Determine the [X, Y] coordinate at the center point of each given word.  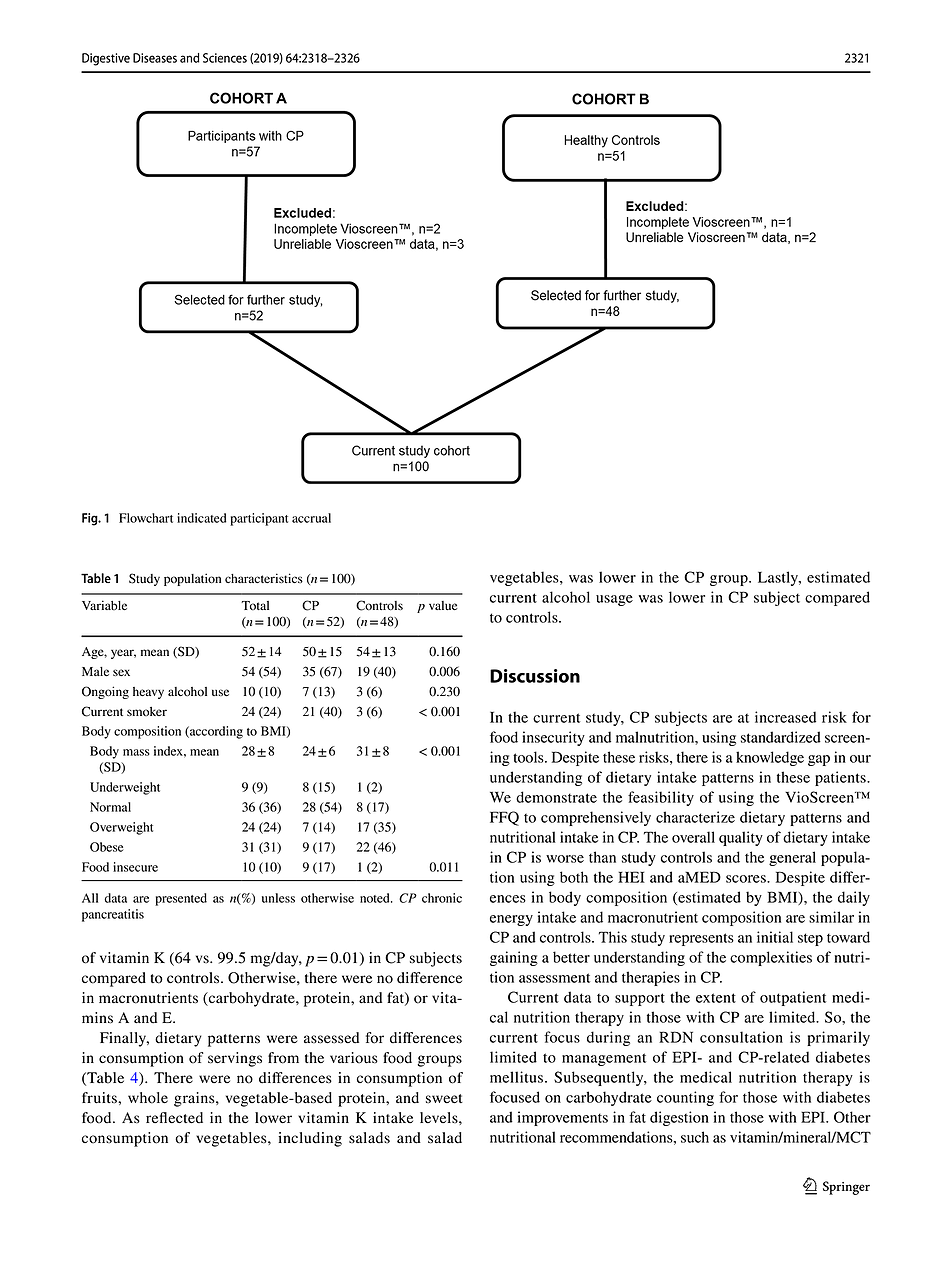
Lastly [779, 578]
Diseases [155, 58]
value [443, 605]
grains [195, 1099]
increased [785, 717]
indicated [202, 518]
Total [255, 606]
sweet [444, 1099]
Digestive [106, 59]
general [792, 858]
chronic [442, 898]
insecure [135, 867]
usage [614, 600]
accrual [311, 518]
